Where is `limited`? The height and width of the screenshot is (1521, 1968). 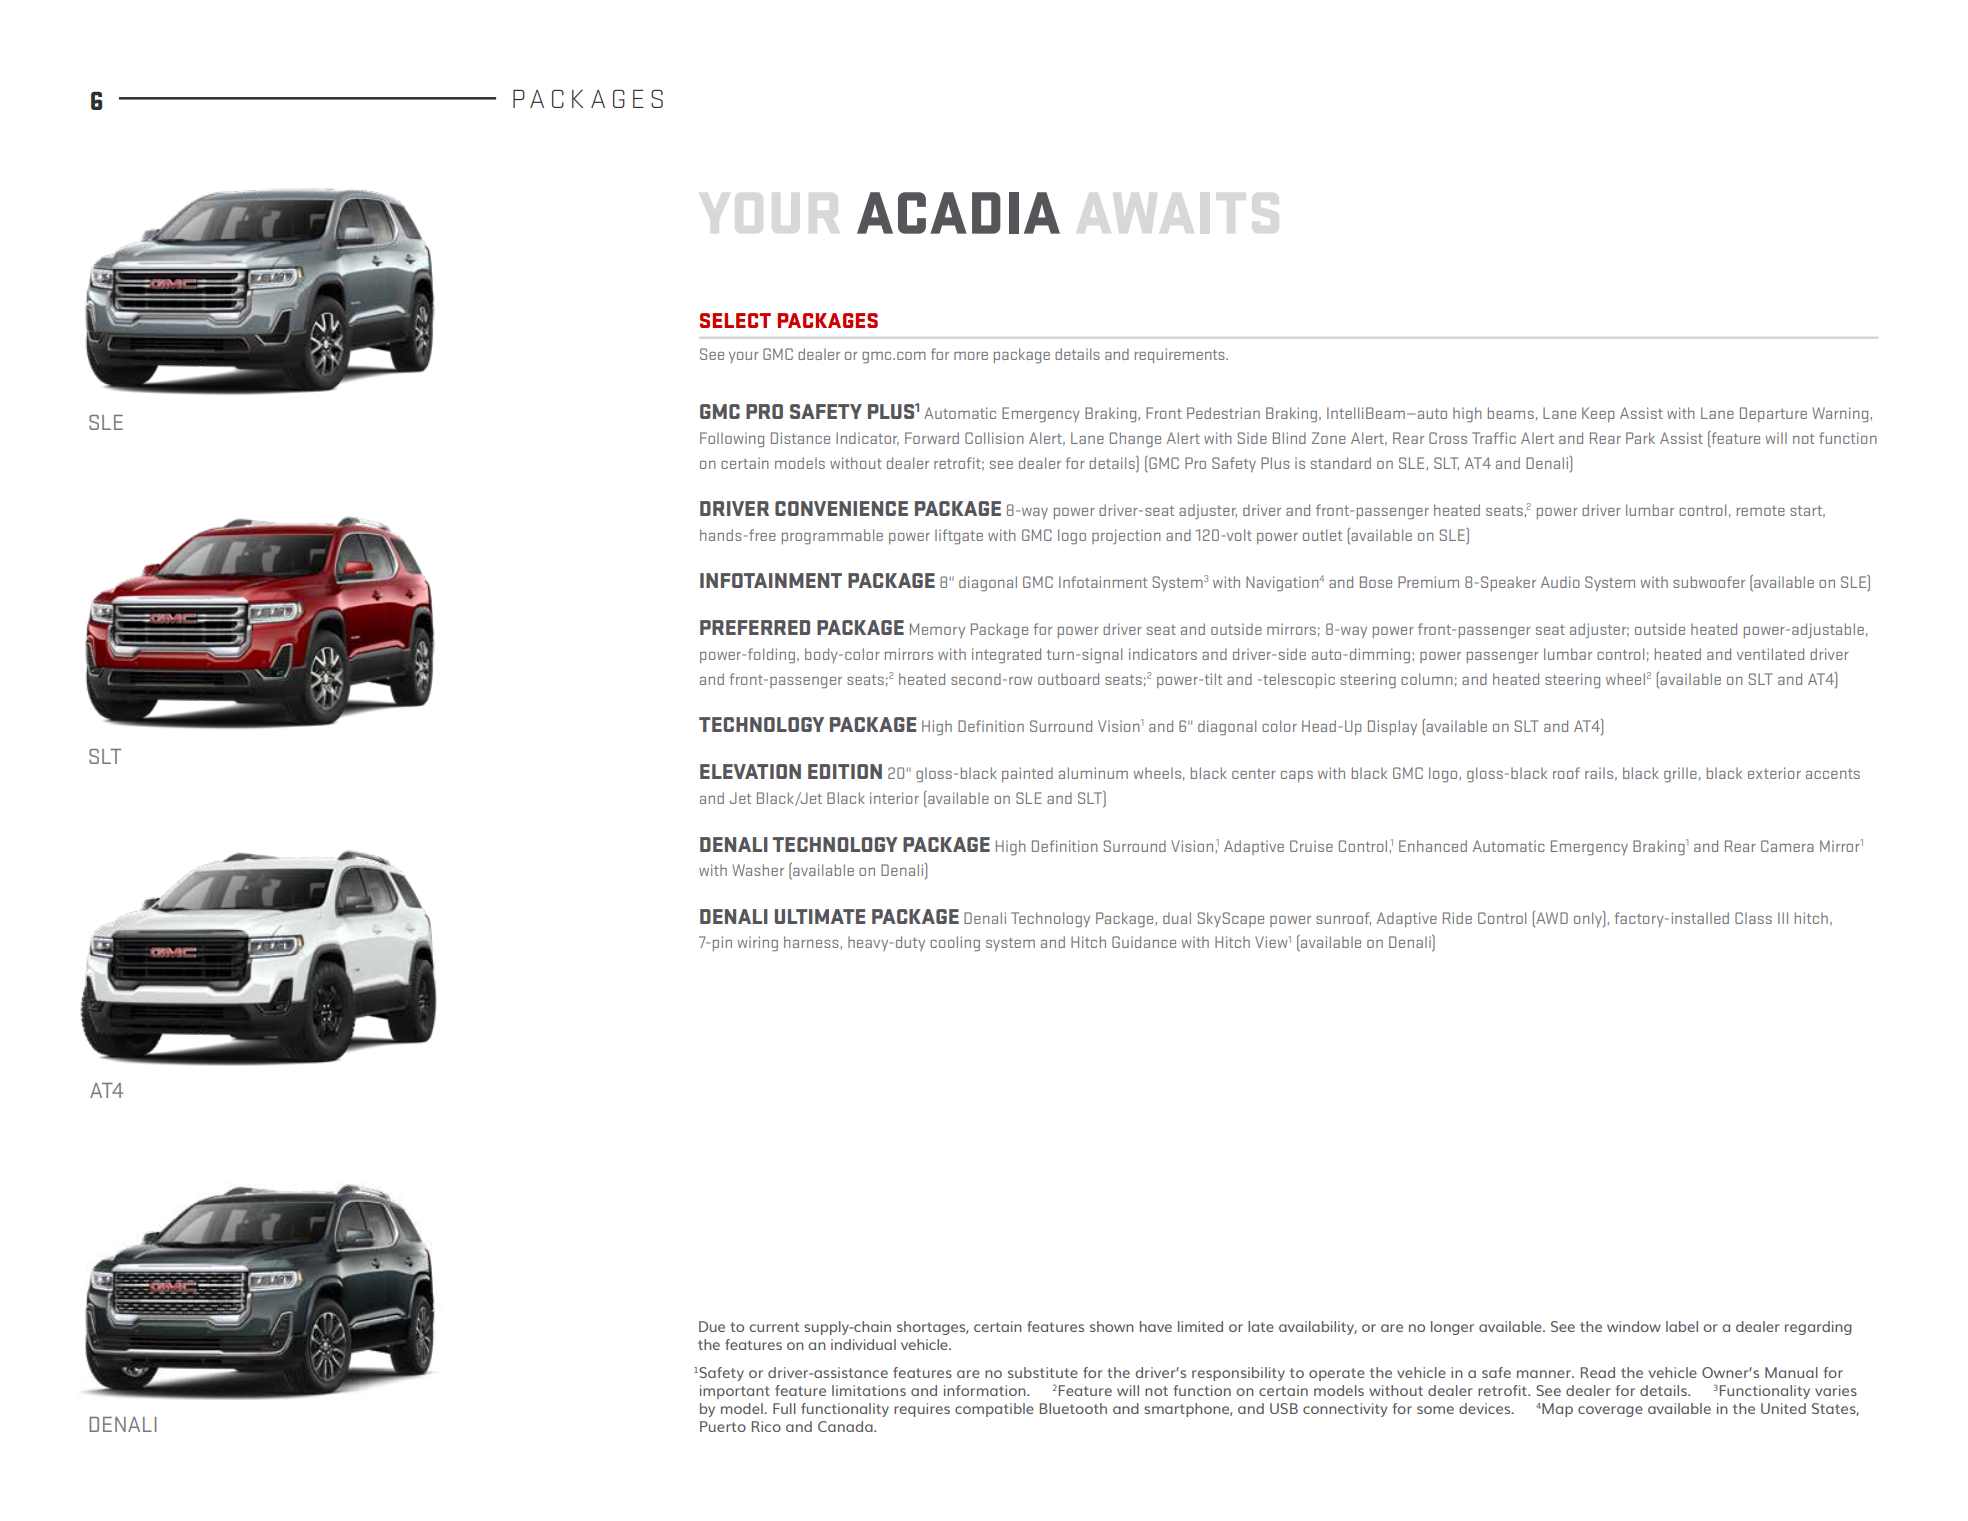
limited is located at coordinates (1200, 1326).
